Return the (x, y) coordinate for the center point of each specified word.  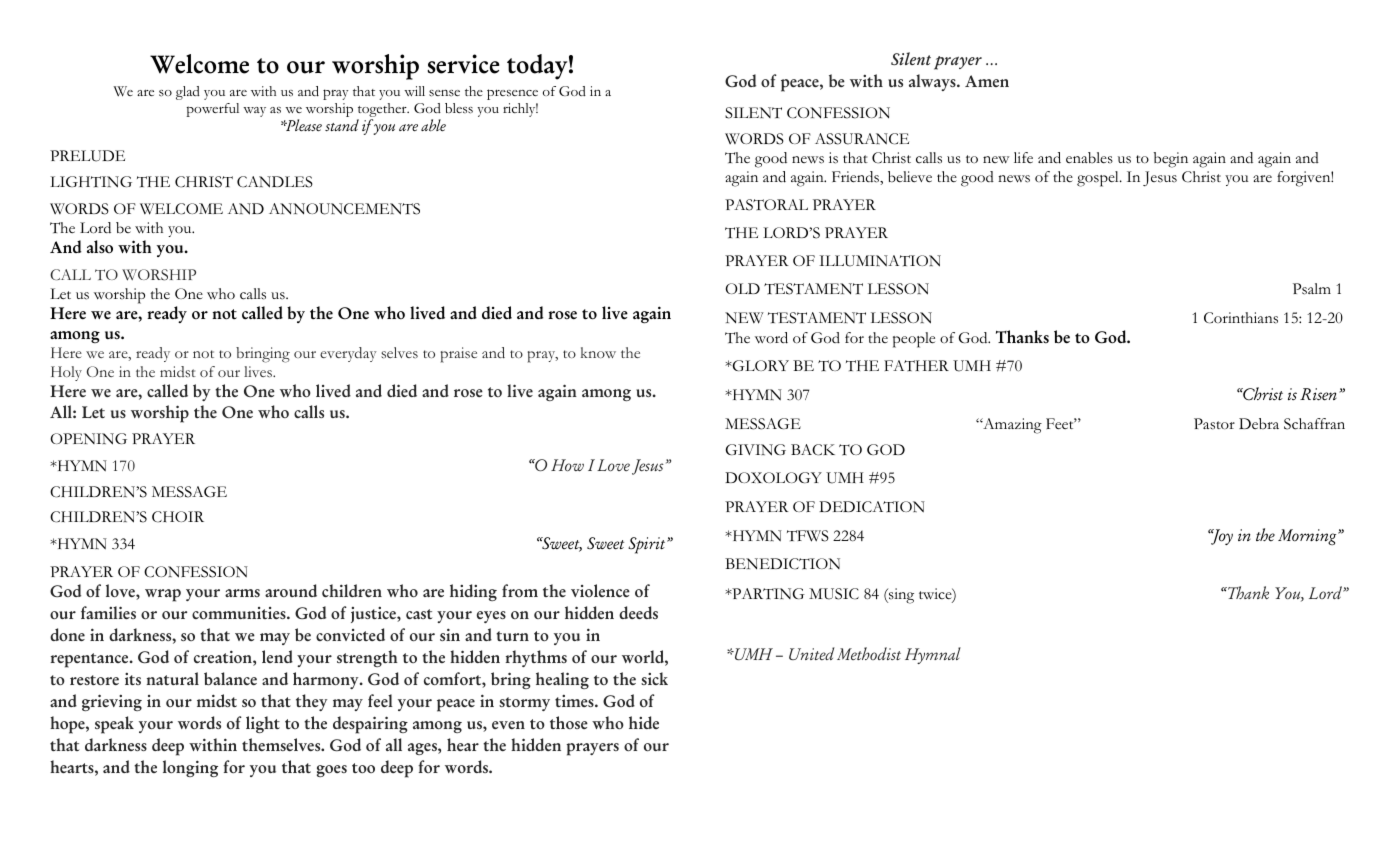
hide (644, 722)
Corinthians (1241, 318)
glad (188, 93)
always (933, 82)
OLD (743, 288)
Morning (1308, 537)
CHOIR (178, 517)
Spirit (648, 545)
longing (190, 768)
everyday (348, 354)
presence (512, 94)
